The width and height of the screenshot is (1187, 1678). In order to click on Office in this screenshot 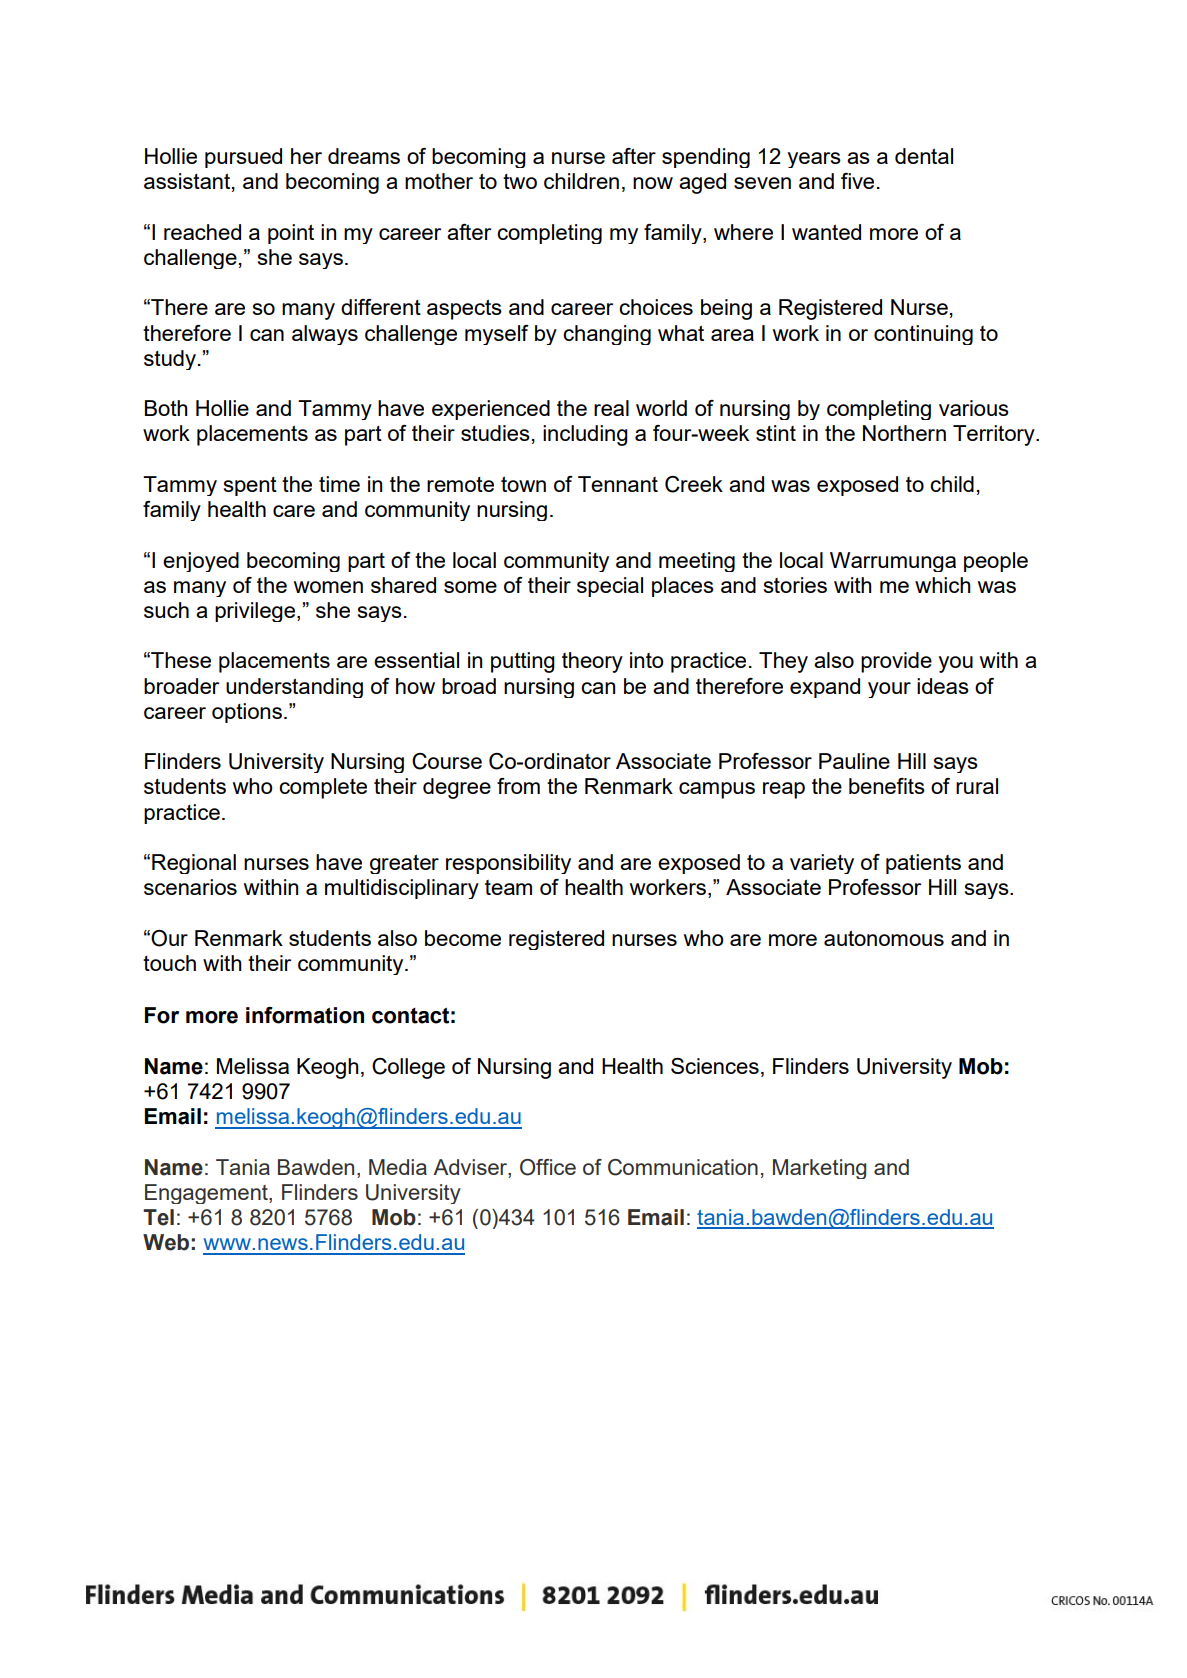, I will do `click(548, 1167)`.
